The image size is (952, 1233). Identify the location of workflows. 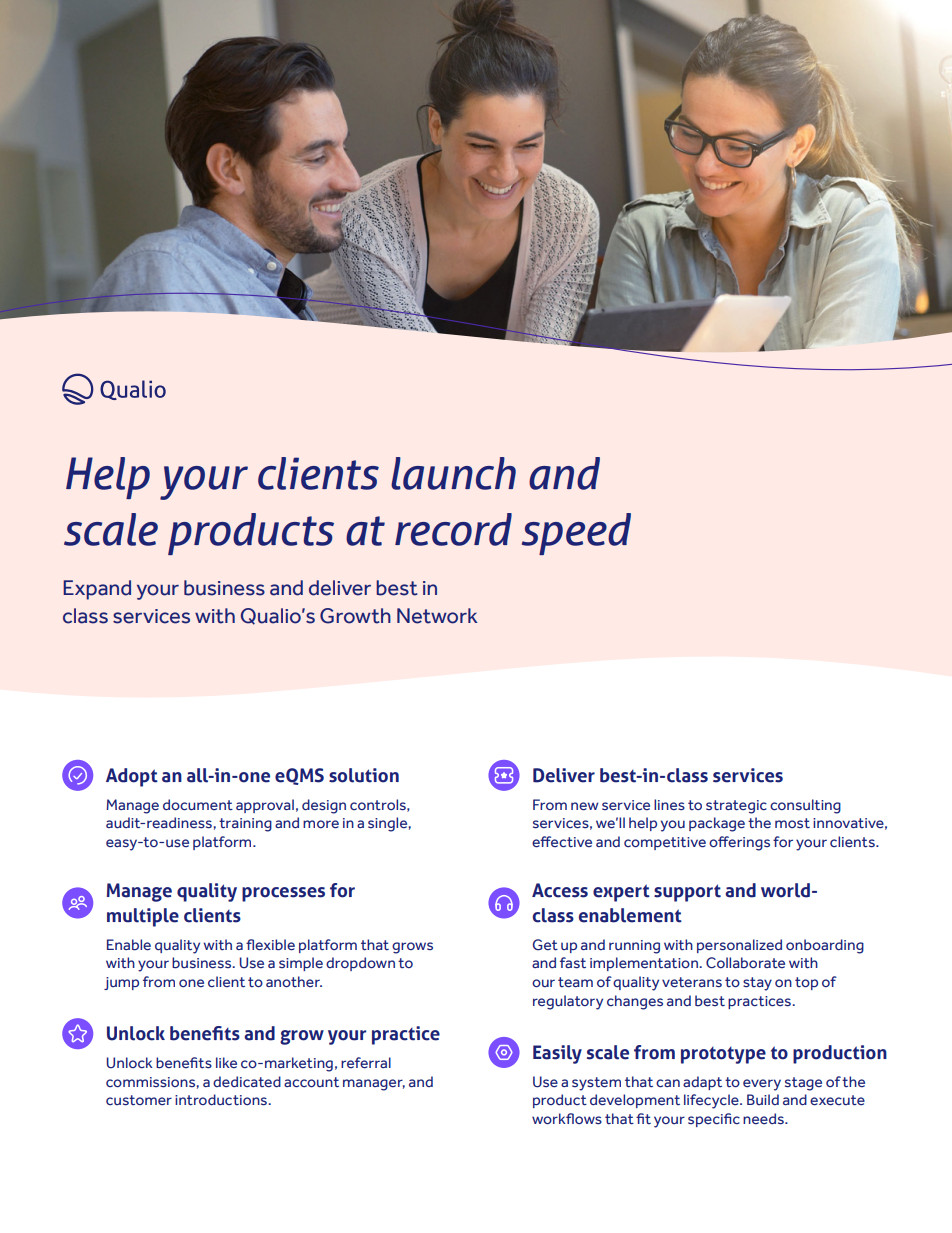
(567, 1119).
